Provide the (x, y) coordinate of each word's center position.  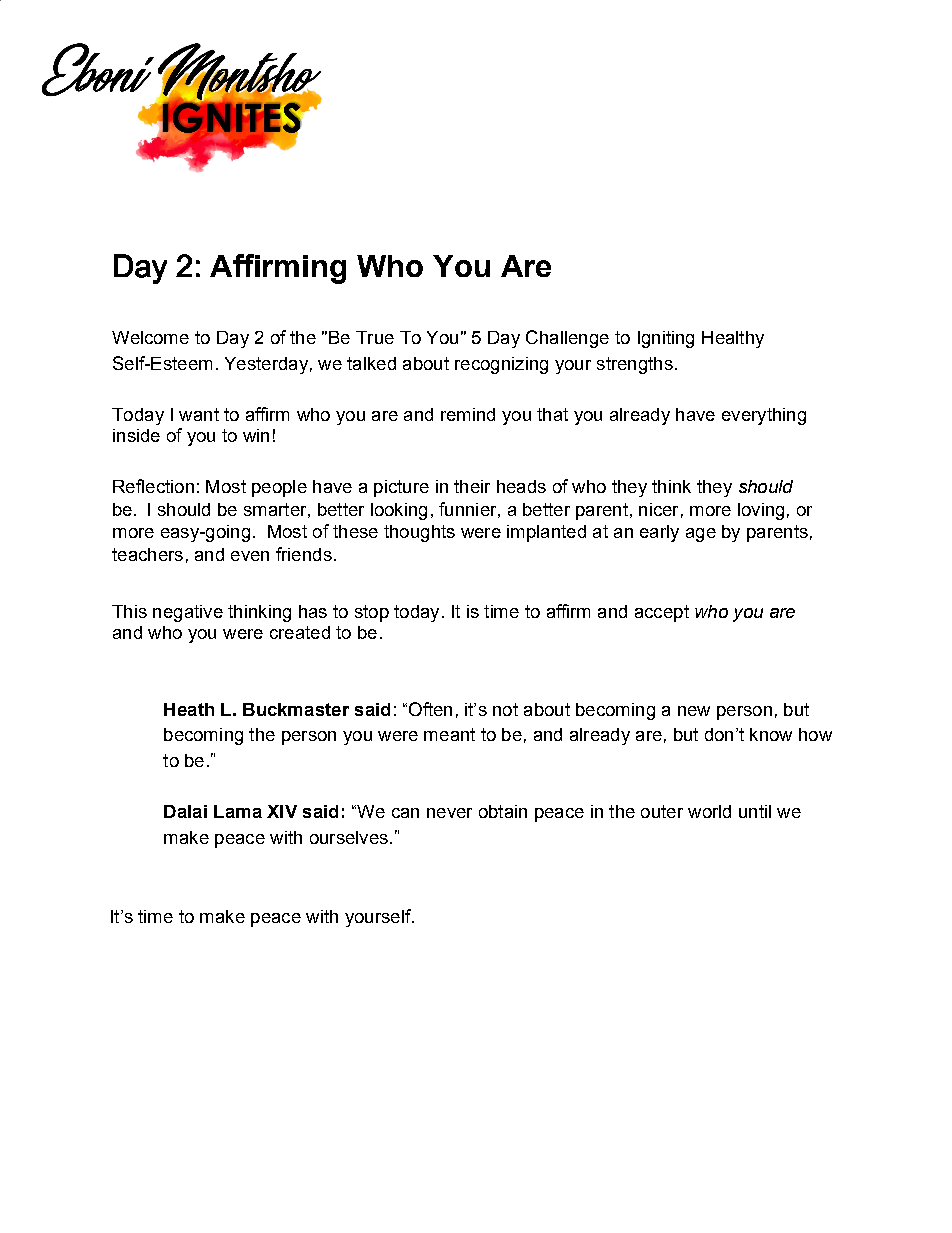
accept (662, 613)
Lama (238, 811)
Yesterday (266, 365)
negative (188, 613)
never (449, 813)
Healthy (733, 339)
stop (372, 613)
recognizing (501, 365)
